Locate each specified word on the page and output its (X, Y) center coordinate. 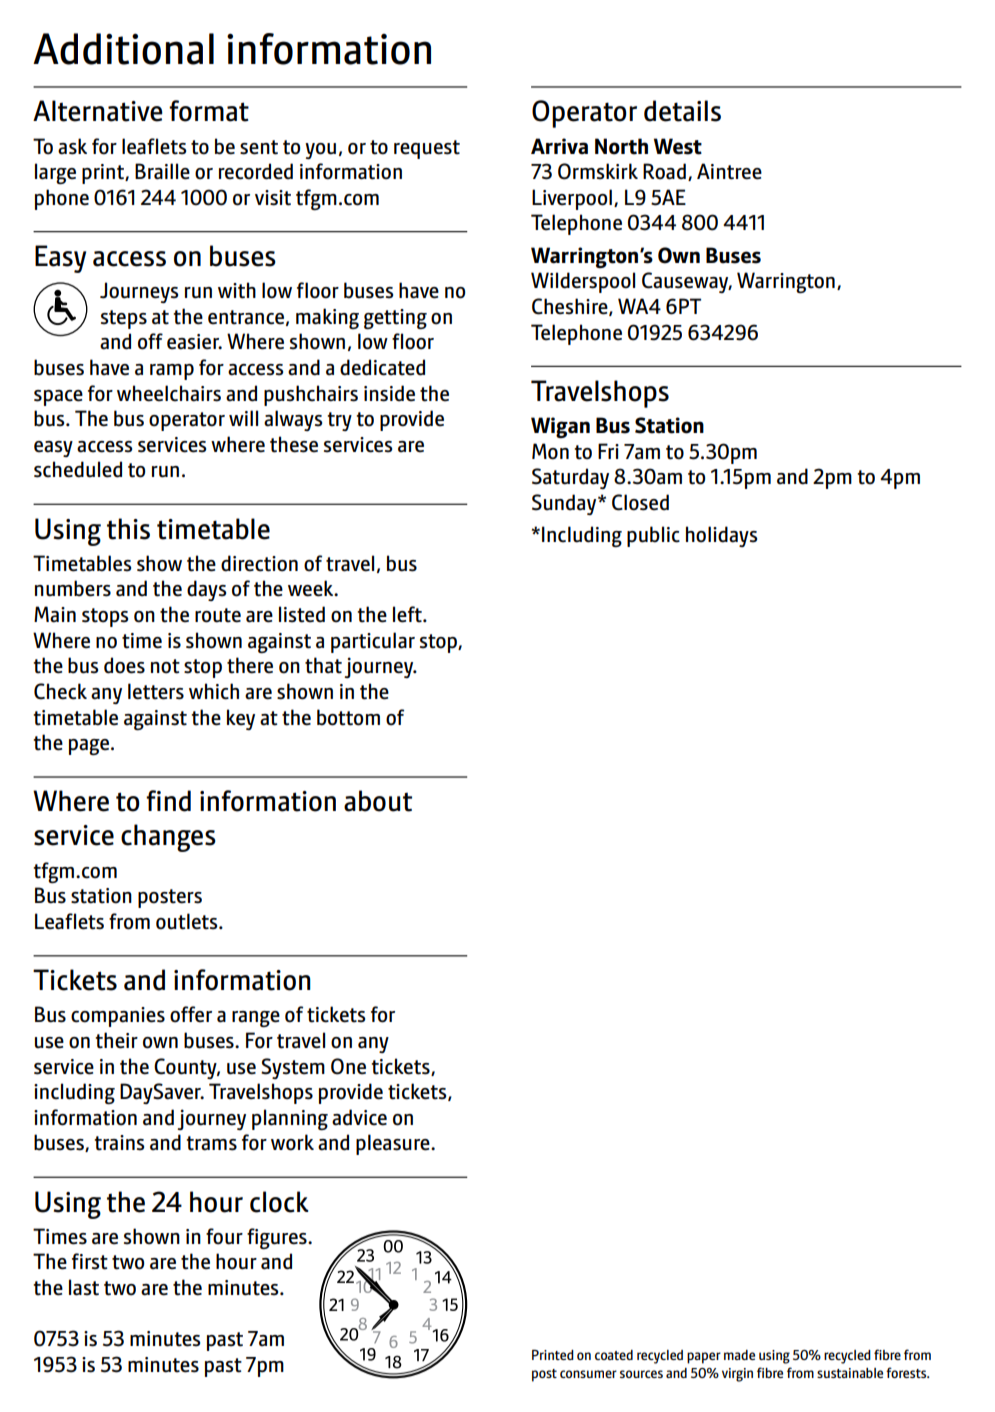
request (427, 149)
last (84, 1287)
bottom (348, 717)
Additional (123, 49)
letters (156, 691)
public (653, 536)
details (682, 111)
